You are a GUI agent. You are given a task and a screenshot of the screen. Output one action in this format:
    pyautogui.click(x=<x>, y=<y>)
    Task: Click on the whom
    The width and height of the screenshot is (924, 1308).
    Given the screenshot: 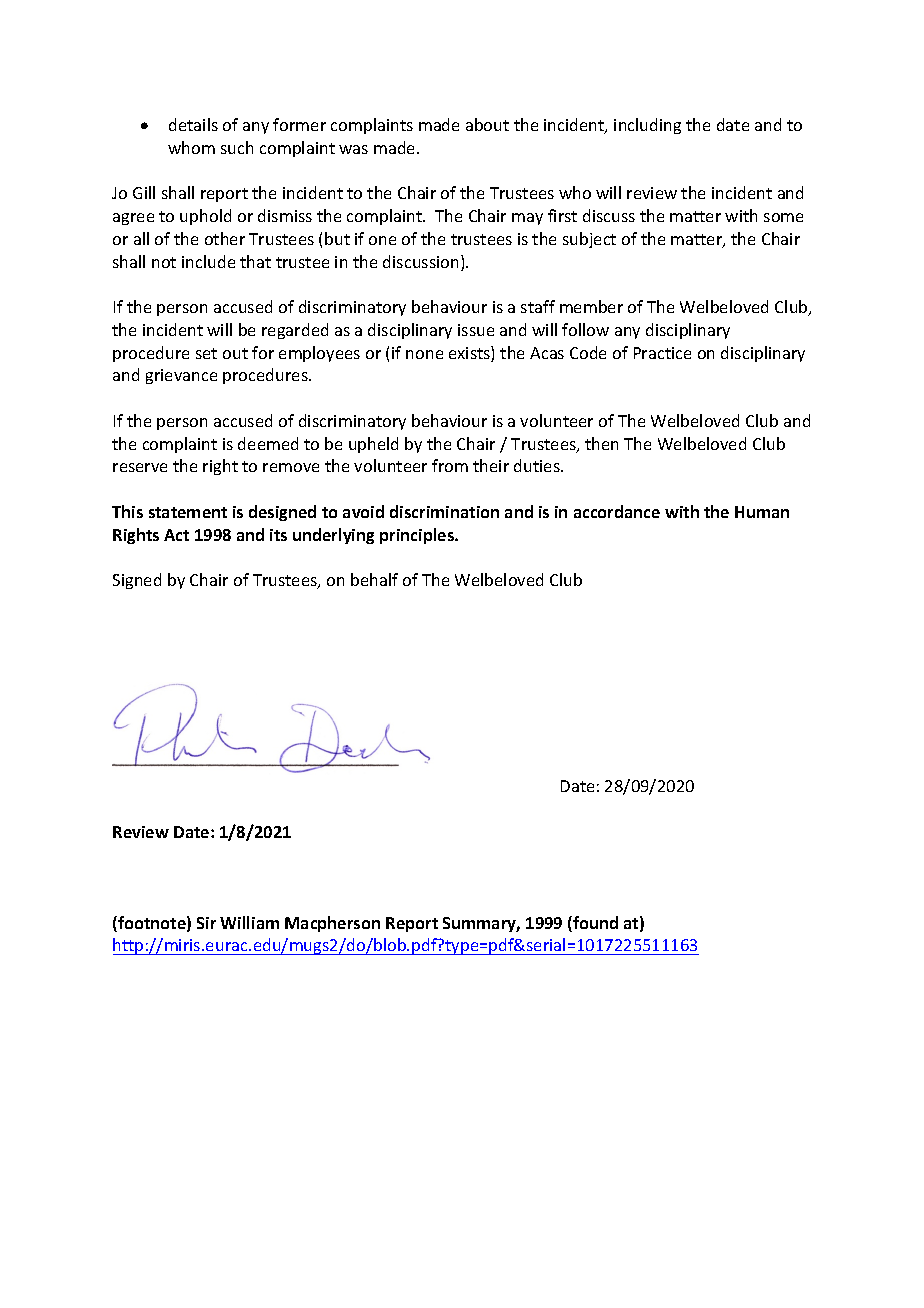 What is the action you would take?
    pyautogui.click(x=191, y=147)
